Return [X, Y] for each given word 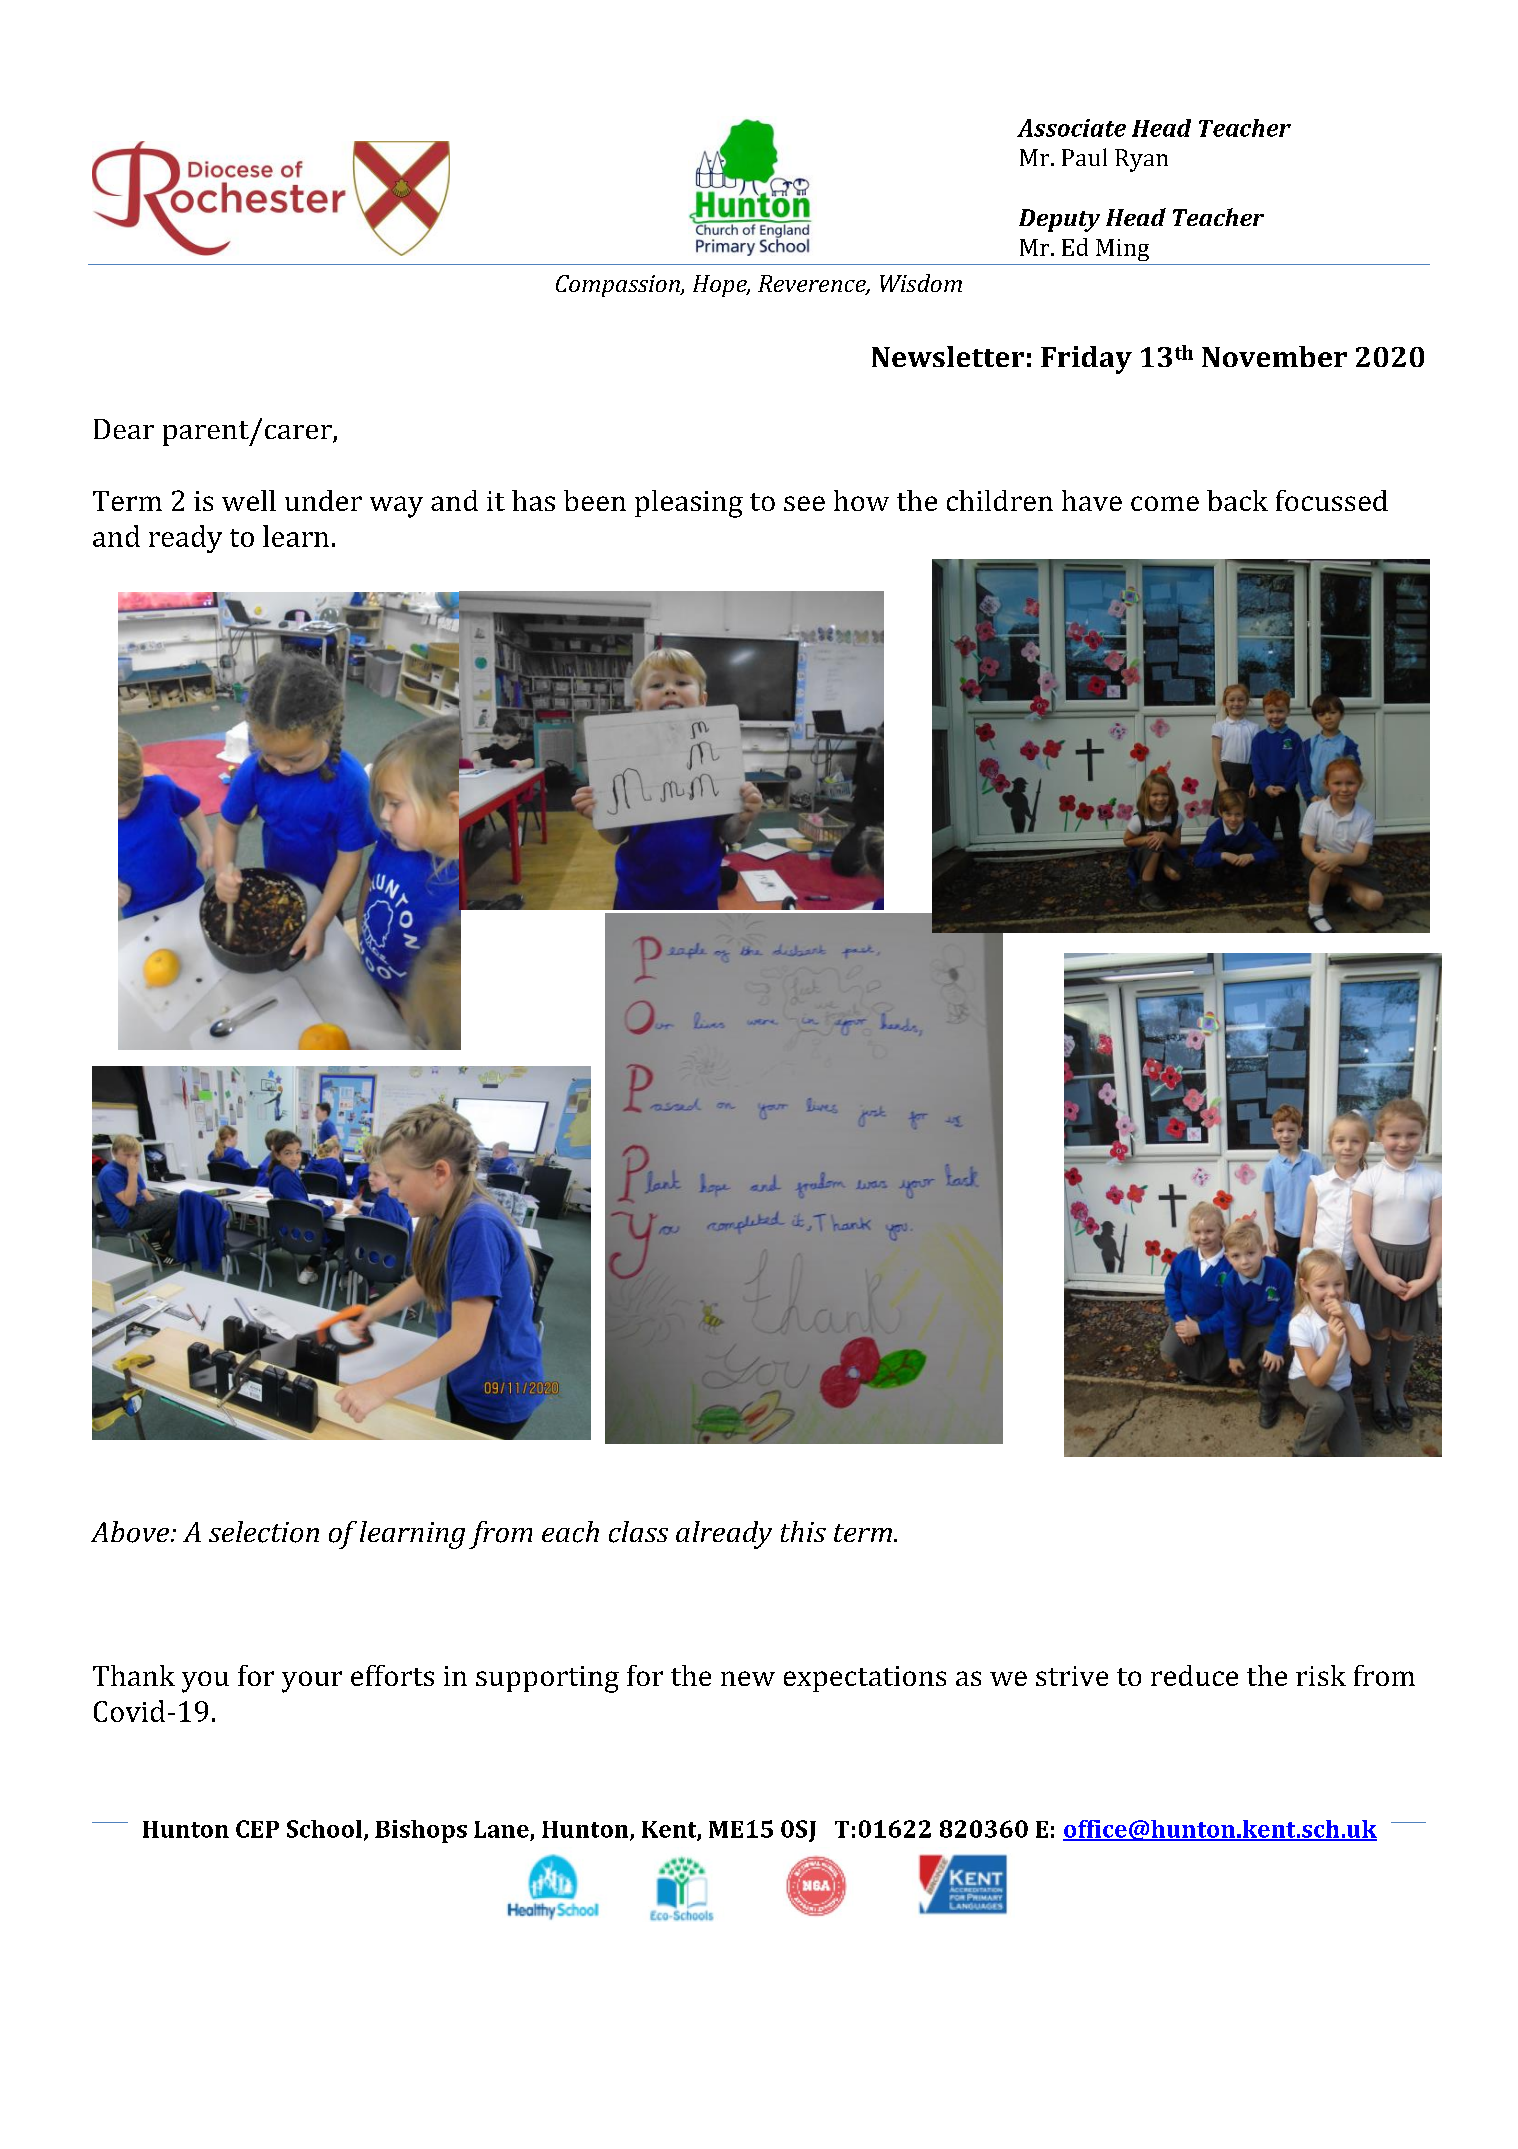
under [323, 500]
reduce [1194, 1675]
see [804, 503]
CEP [257, 1829]
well [249, 500]
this [803, 1531]
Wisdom [921, 283]
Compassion [619, 286]
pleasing [689, 504]
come [1165, 503]
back [1237, 500]
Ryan [1141, 160]
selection [264, 1532]
